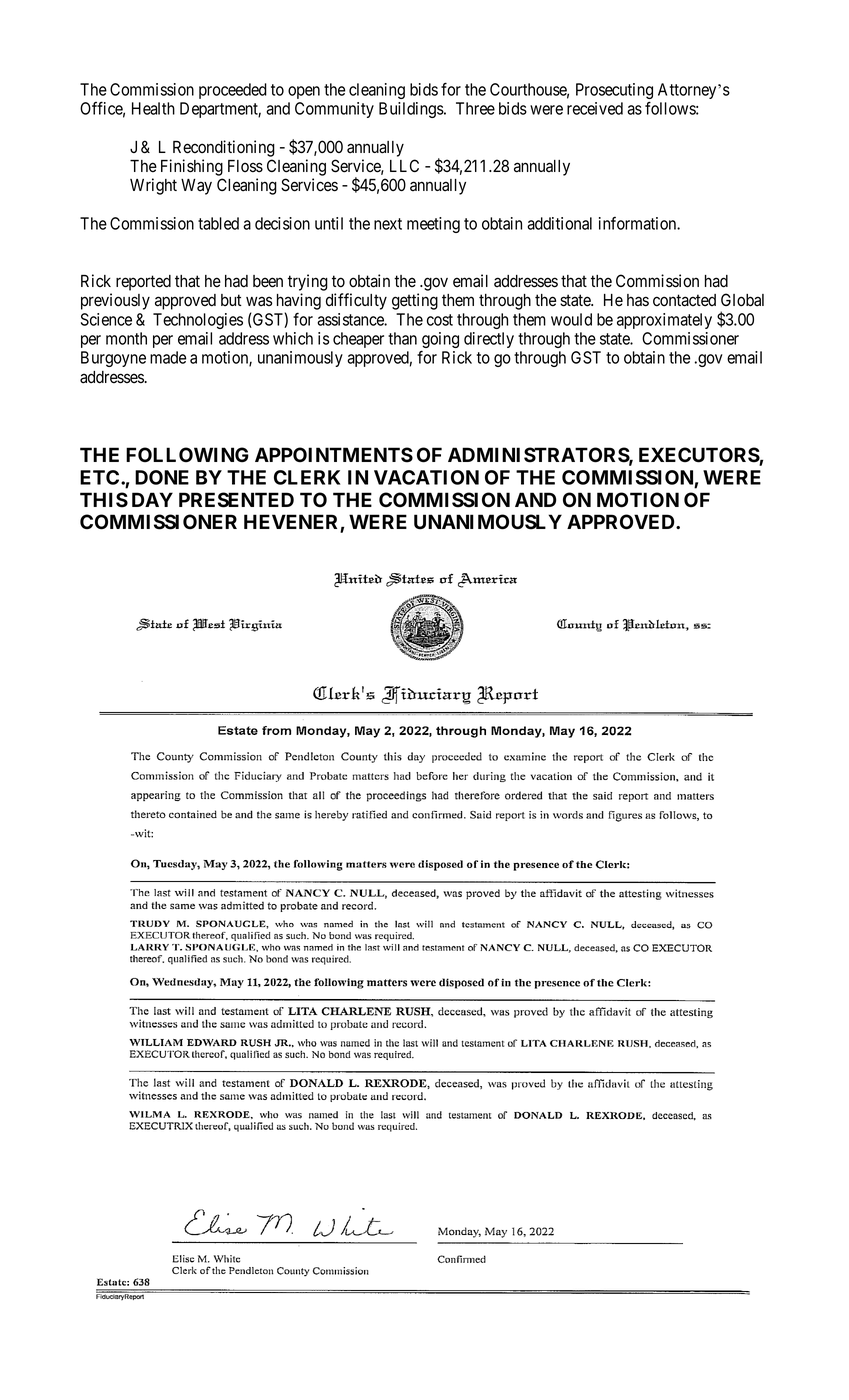 The width and height of the image is (849, 1400). I want to click on Buildings, so click(412, 110).
